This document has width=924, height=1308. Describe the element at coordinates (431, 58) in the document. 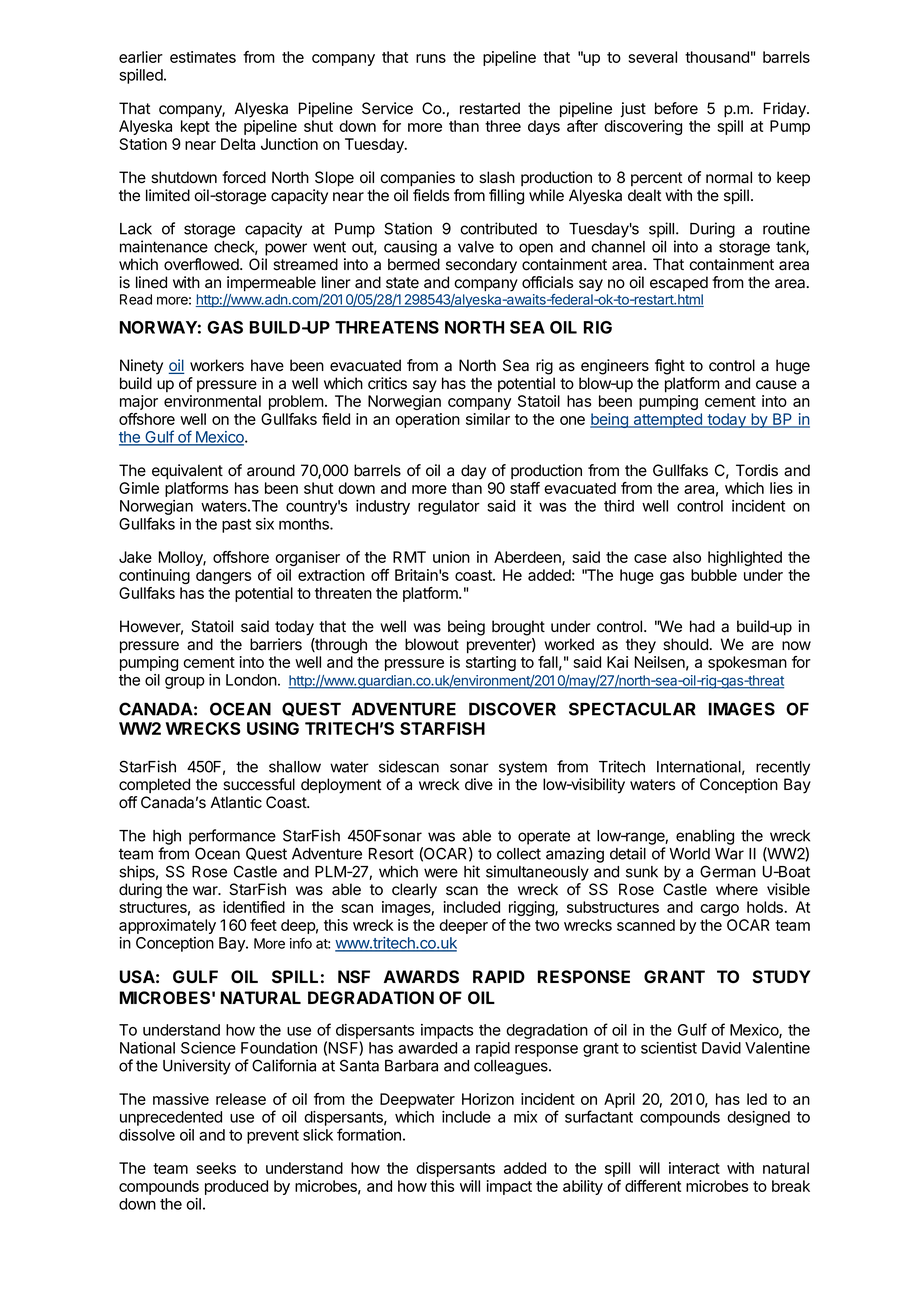

I see `runs` at that location.
